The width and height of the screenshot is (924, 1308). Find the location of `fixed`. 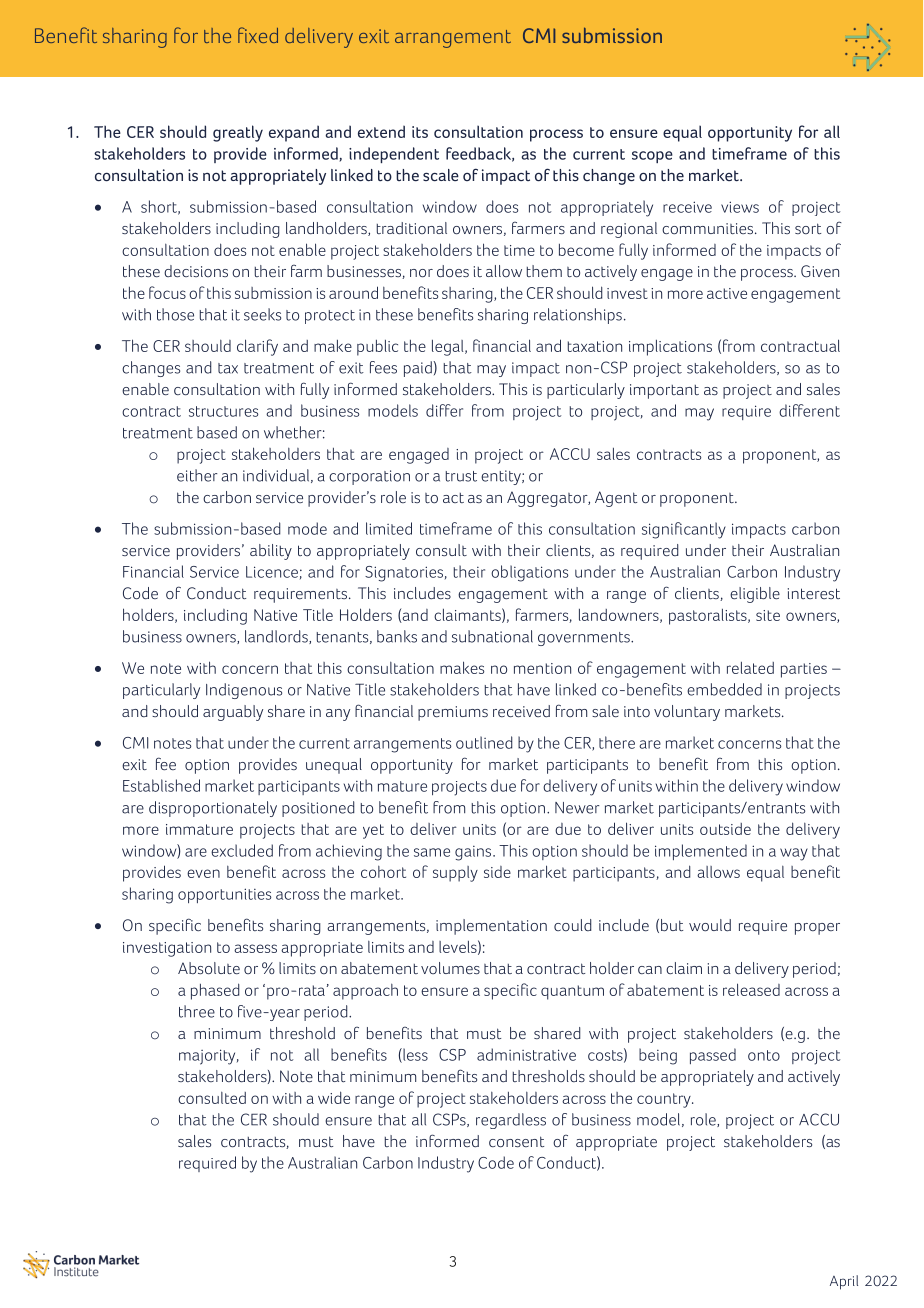

fixed is located at coordinates (258, 35).
